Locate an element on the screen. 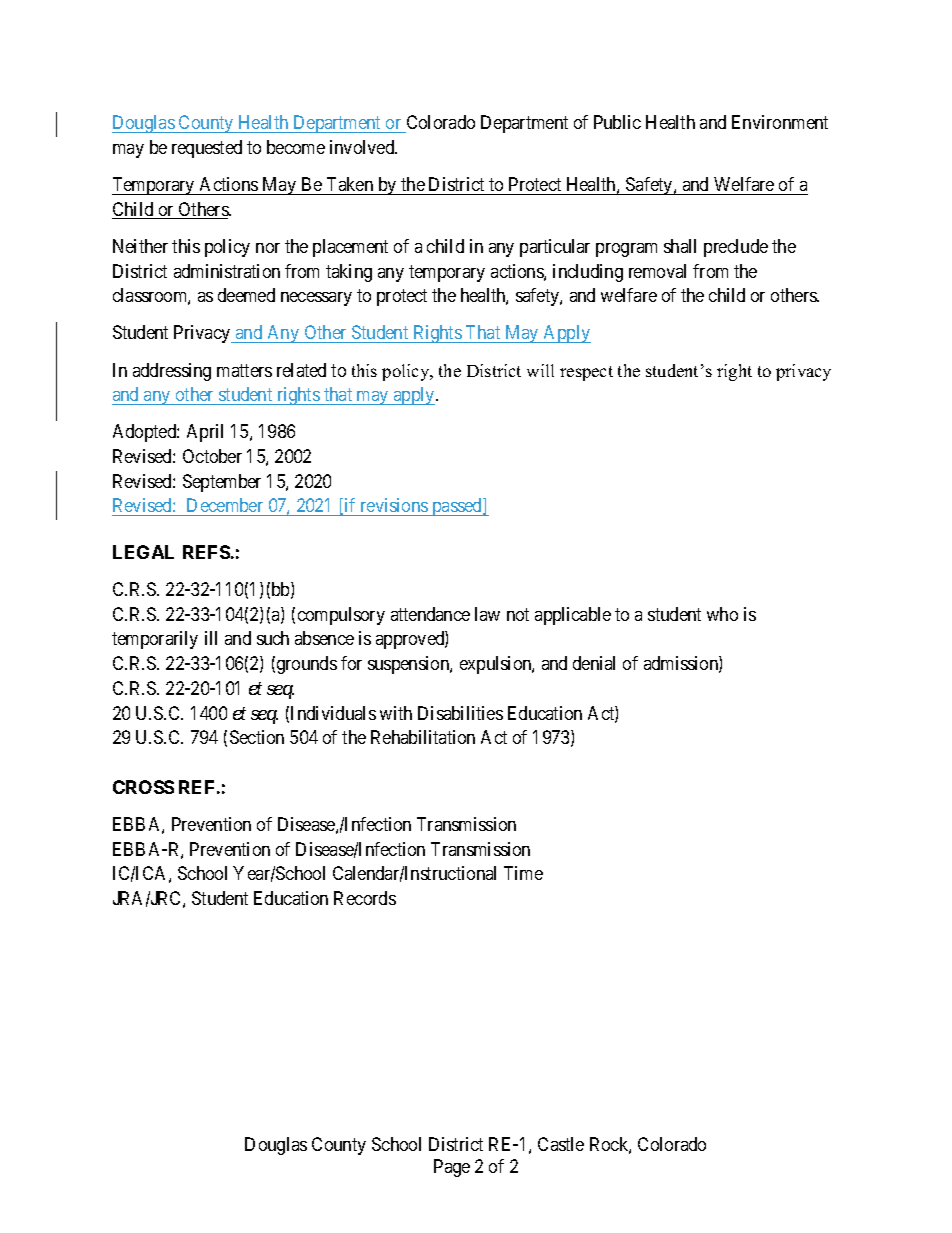 This screenshot has width=952, height=1233. such is located at coordinates (273, 638).
